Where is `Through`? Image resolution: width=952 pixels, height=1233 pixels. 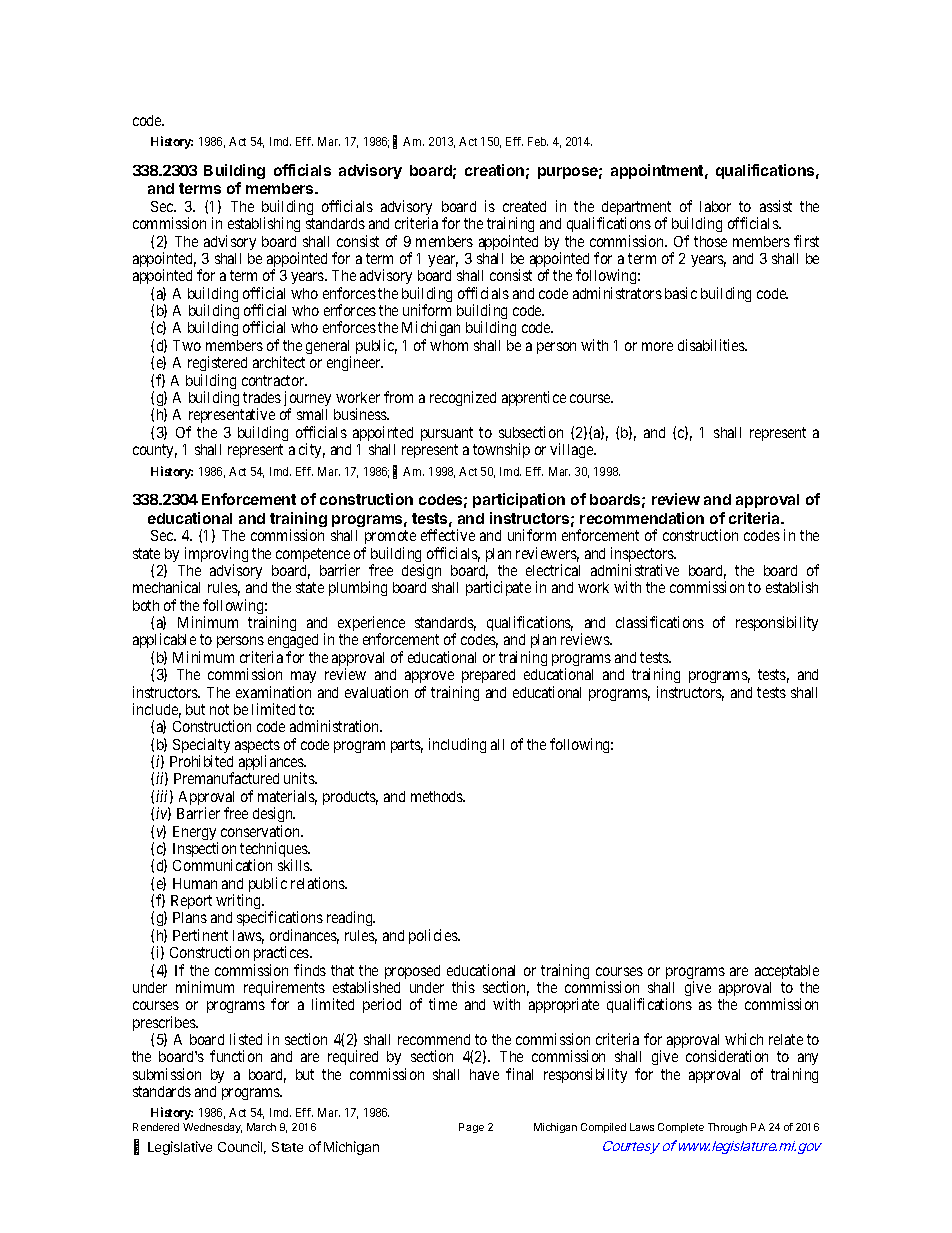 Through is located at coordinates (727, 1128).
